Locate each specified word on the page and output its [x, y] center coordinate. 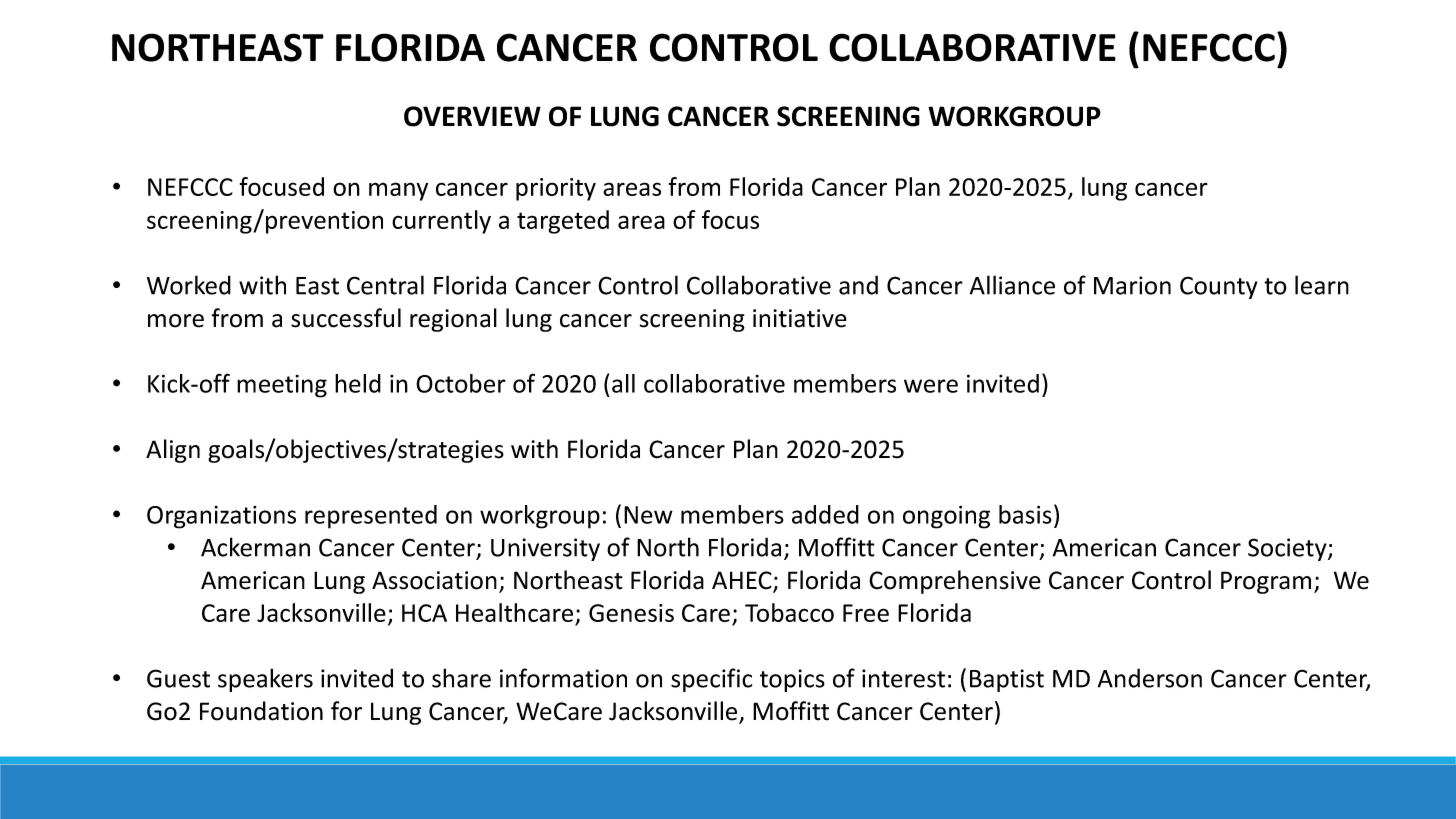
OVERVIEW [472, 116]
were [931, 386]
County [1218, 287]
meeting [282, 386]
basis [1025, 514]
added [825, 514]
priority [556, 189]
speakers [265, 680]
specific [711, 680]
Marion [1132, 285]
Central [385, 285]
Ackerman [255, 547]
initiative [800, 318]
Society [1288, 549]
